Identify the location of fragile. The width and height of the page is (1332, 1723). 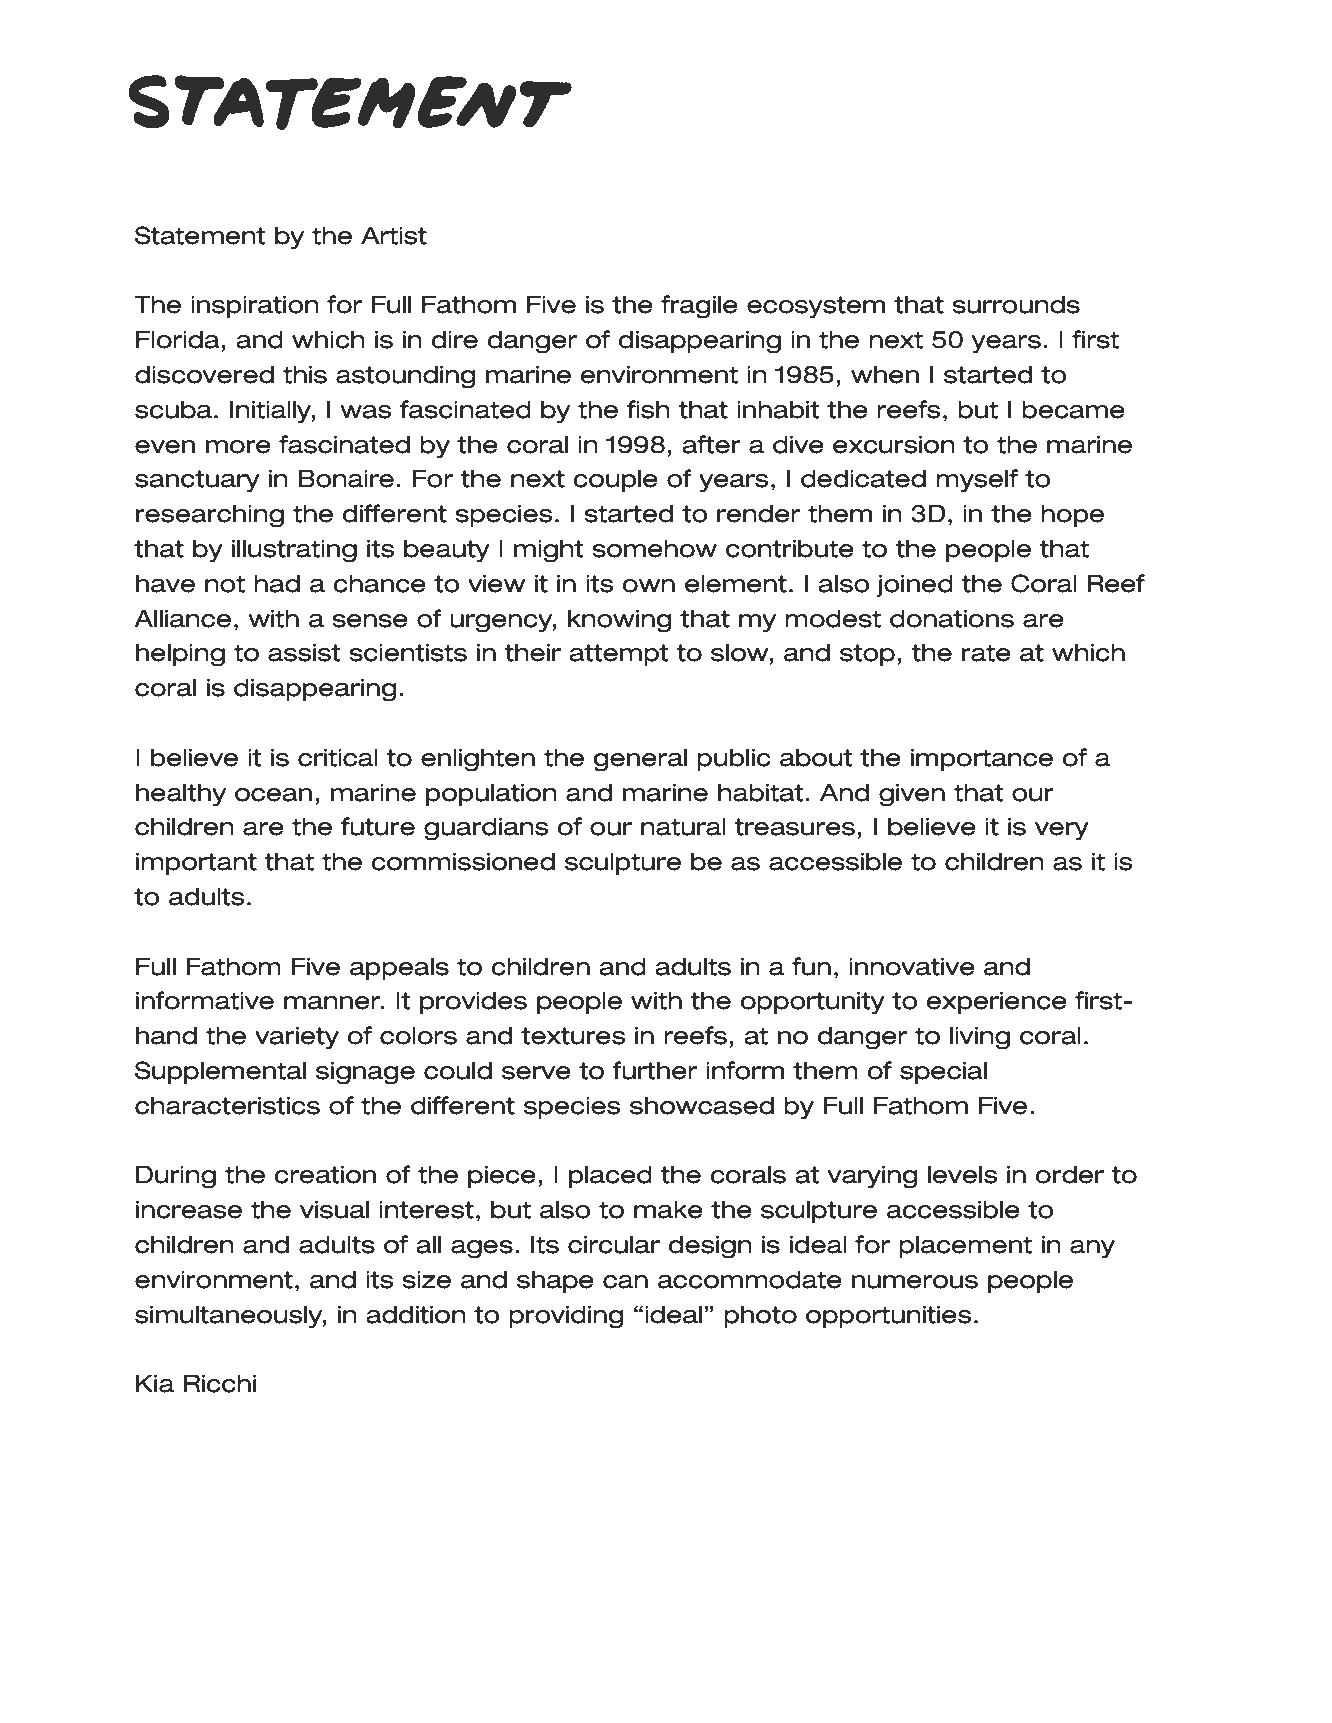
(699, 307).
